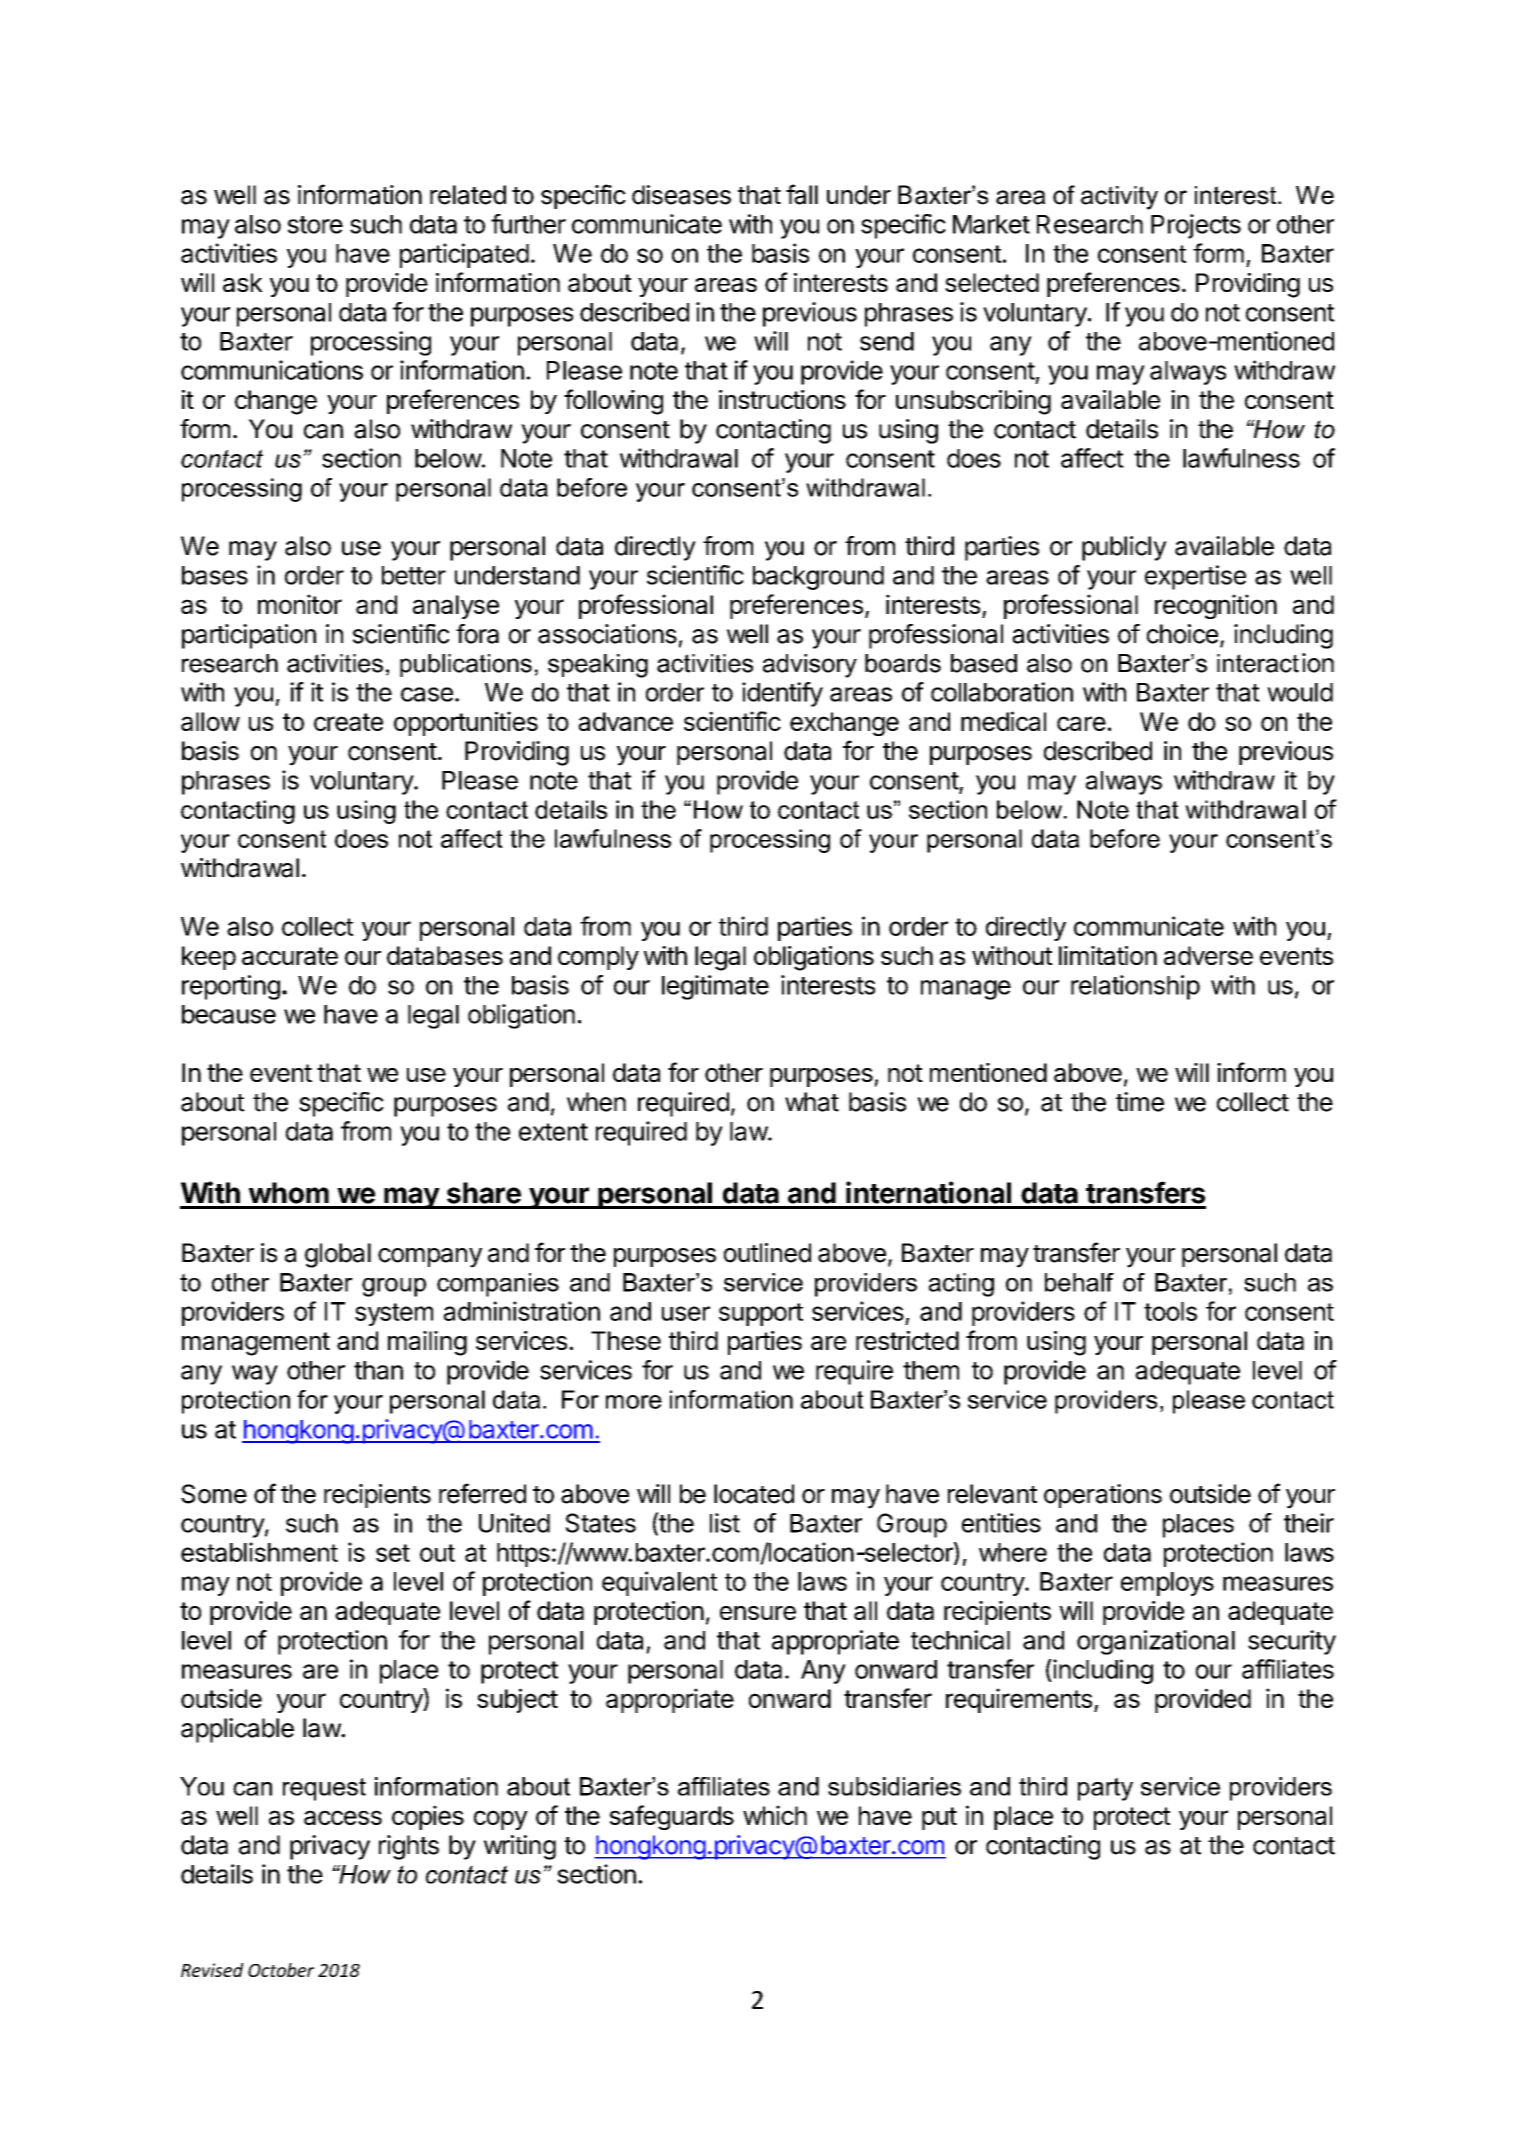  I want to click on which, so click(775, 1815).
